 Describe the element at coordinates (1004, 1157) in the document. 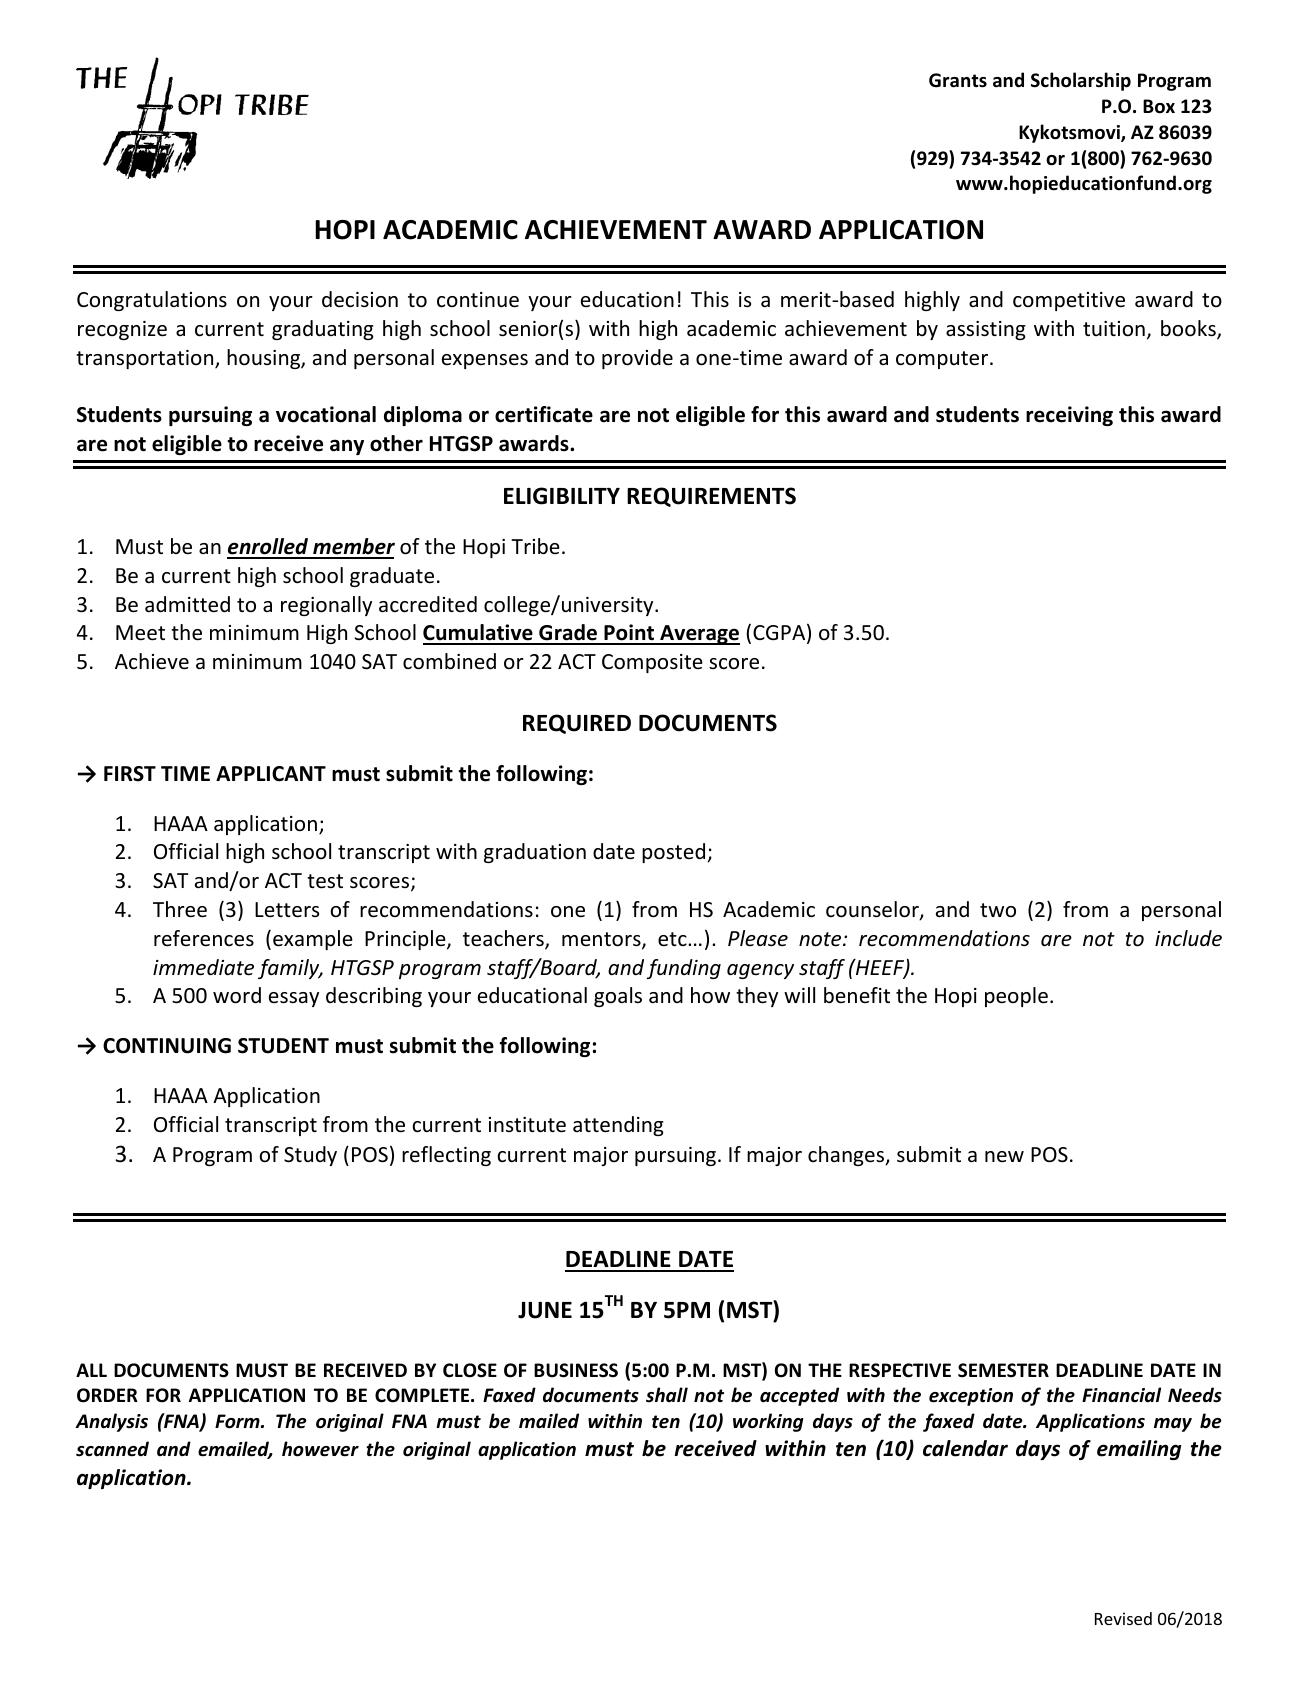

I see `new` at that location.
